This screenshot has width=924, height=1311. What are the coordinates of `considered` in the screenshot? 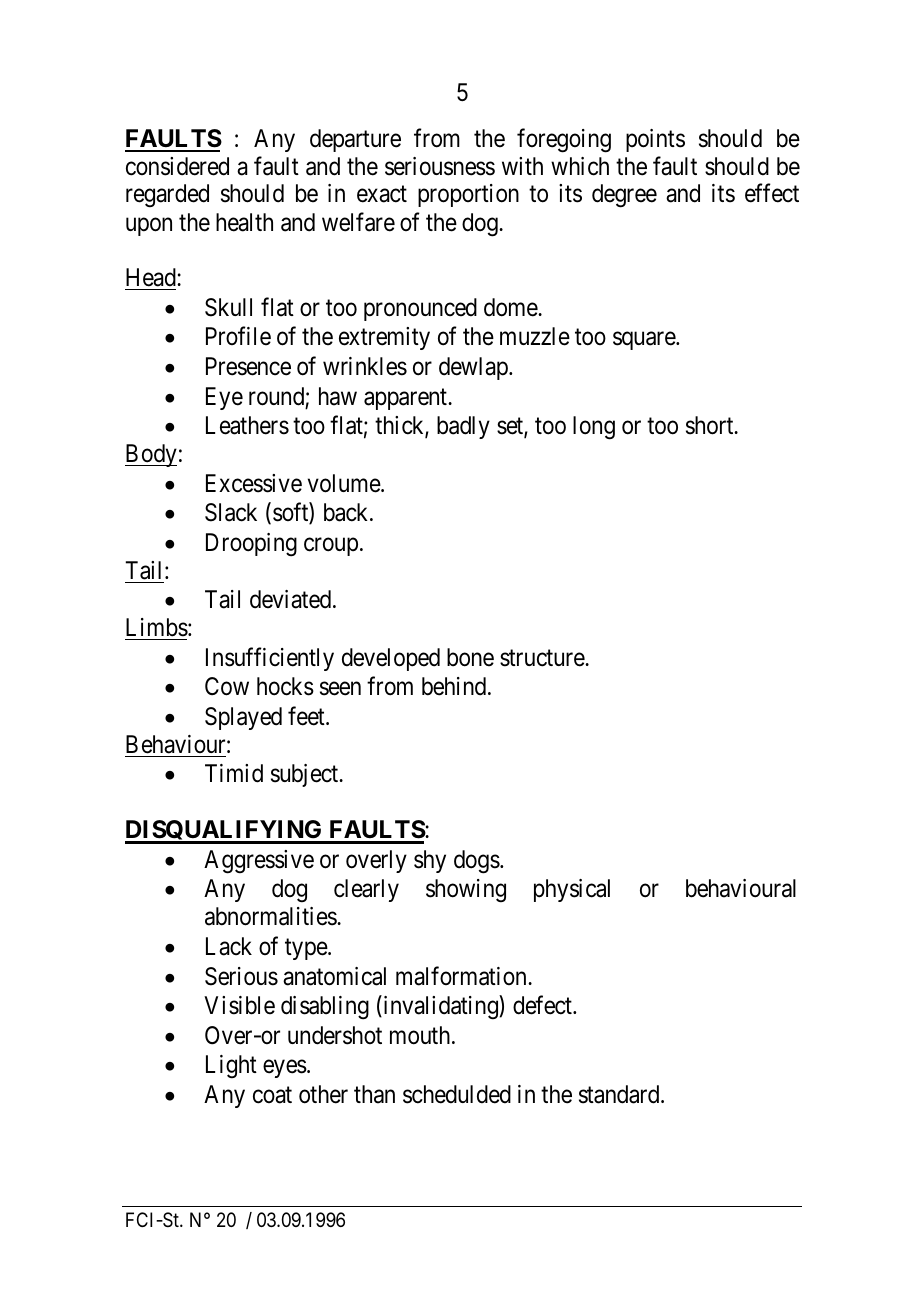 It's located at (177, 166).
